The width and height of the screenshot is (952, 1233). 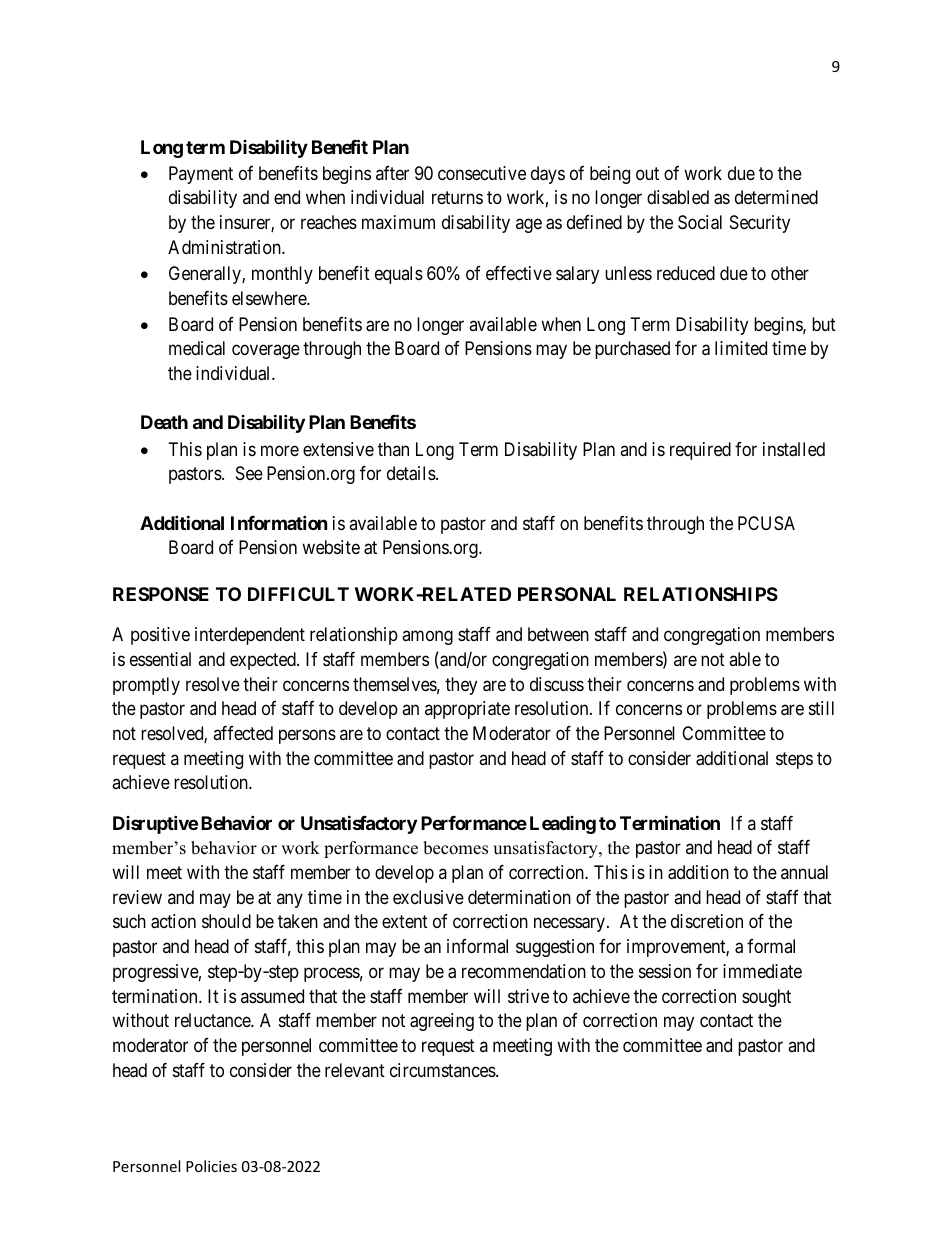 What do you see at coordinates (137, 897) in the screenshot?
I see `review` at bounding box center [137, 897].
